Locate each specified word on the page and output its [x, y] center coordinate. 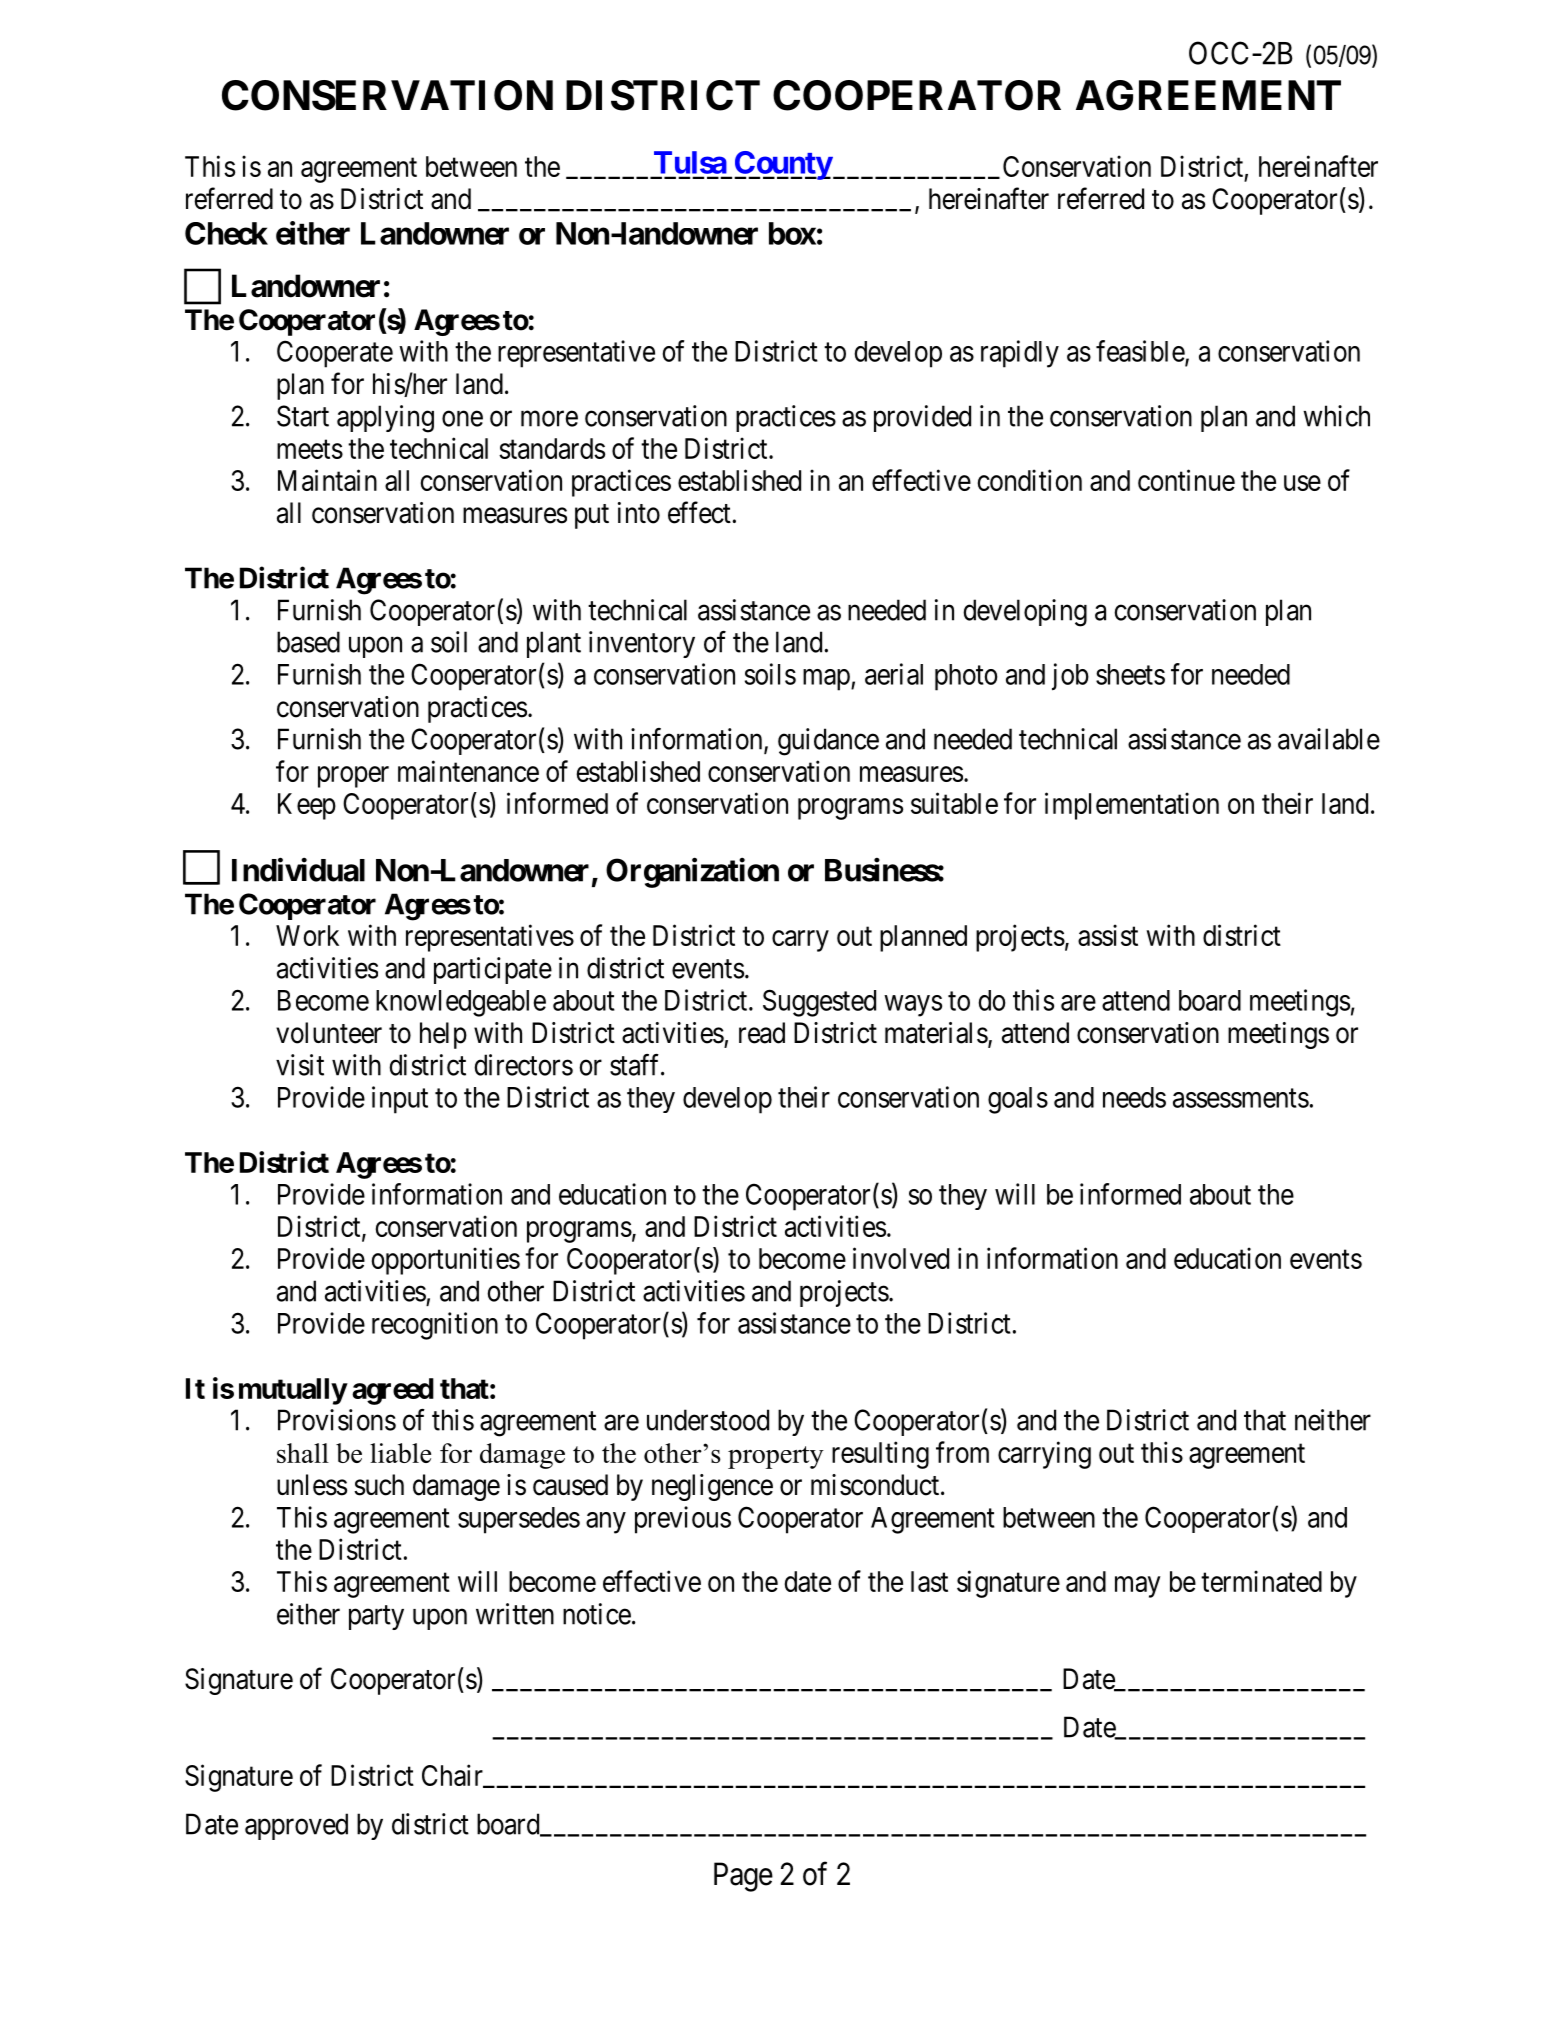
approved [296, 1826]
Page [743, 1877]
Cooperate [335, 354]
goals [1018, 1100]
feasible [1141, 352]
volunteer [329, 1033]
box [792, 233]
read [762, 1033]
